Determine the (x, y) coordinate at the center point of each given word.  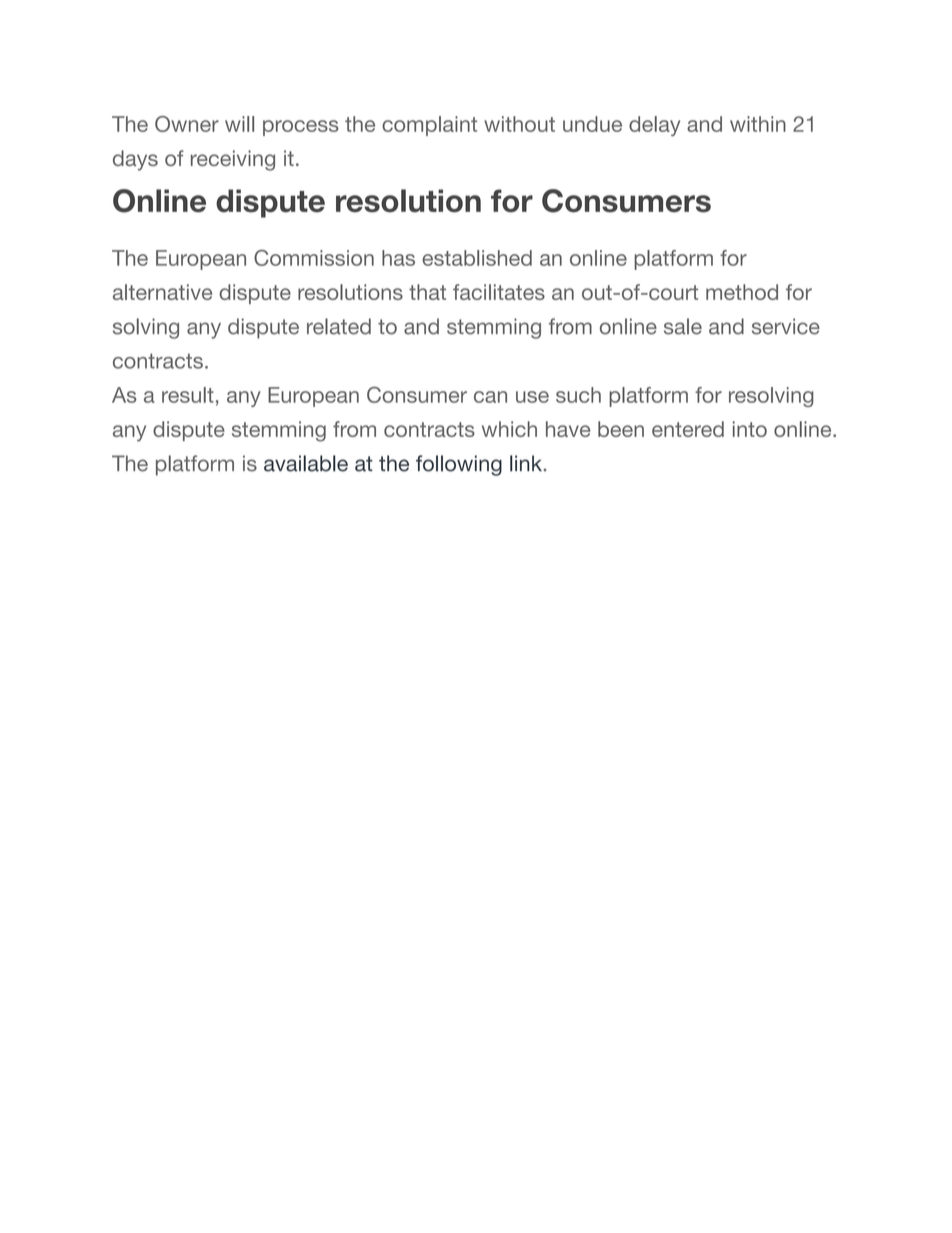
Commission (314, 258)
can (490, 397)
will (239, 124)
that (427, 292)
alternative (162, 292)
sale (683, 326)
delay (654, 126)
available (306, 463)
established (477, 258)
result (188, 395)
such (578, 395)
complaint (429, 126)
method (742, 292)
